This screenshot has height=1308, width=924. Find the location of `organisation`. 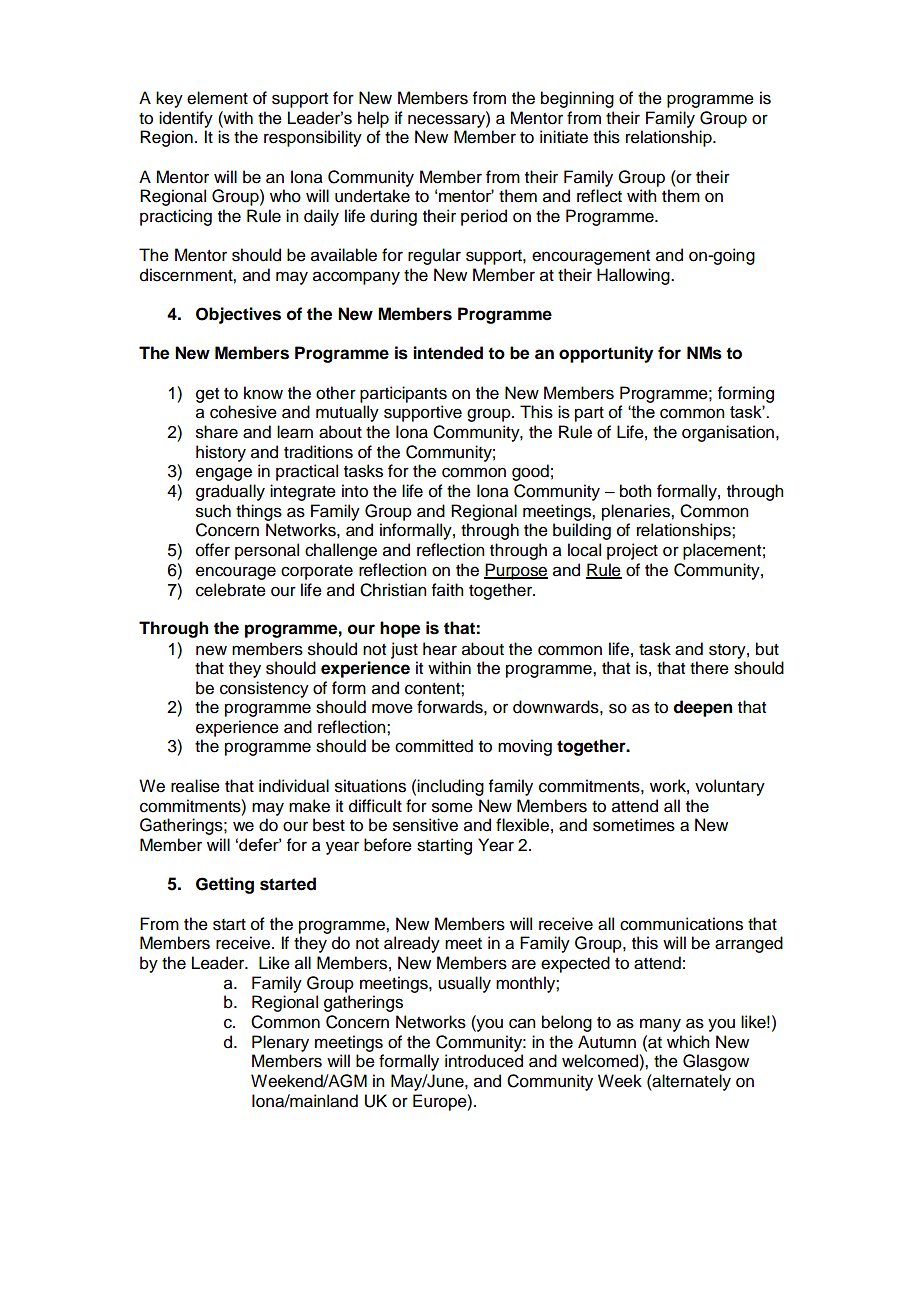

organisation is located at coordinates (728, 433).
